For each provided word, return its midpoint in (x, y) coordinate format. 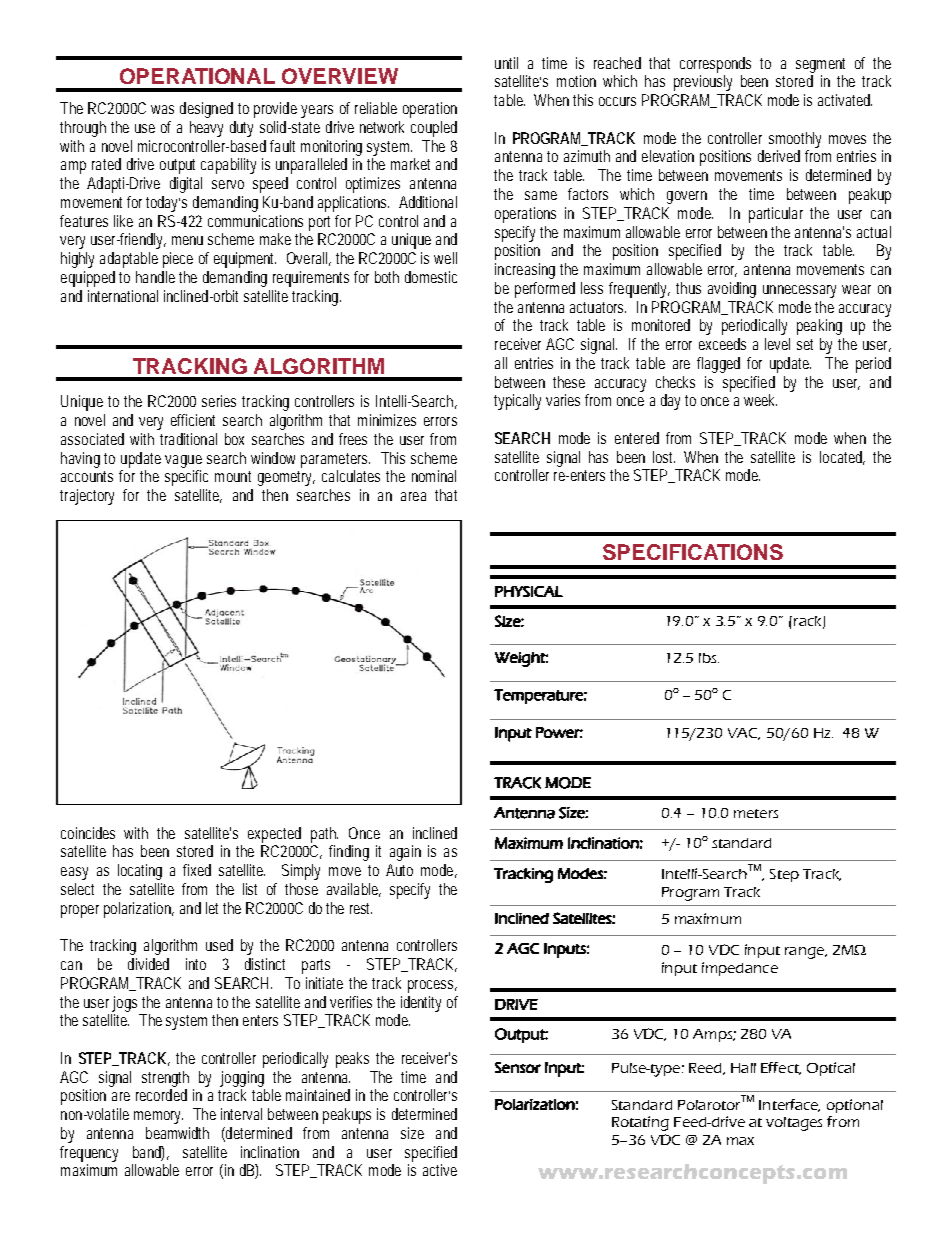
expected (274, 835)
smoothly (795, 140)
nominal (434, 476)
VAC (744, 734)
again (405, 853)
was (162, 109)
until (506, 63)
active (440, 1170)
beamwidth (177, 1133)
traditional (188, 439)
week (760, 400)
